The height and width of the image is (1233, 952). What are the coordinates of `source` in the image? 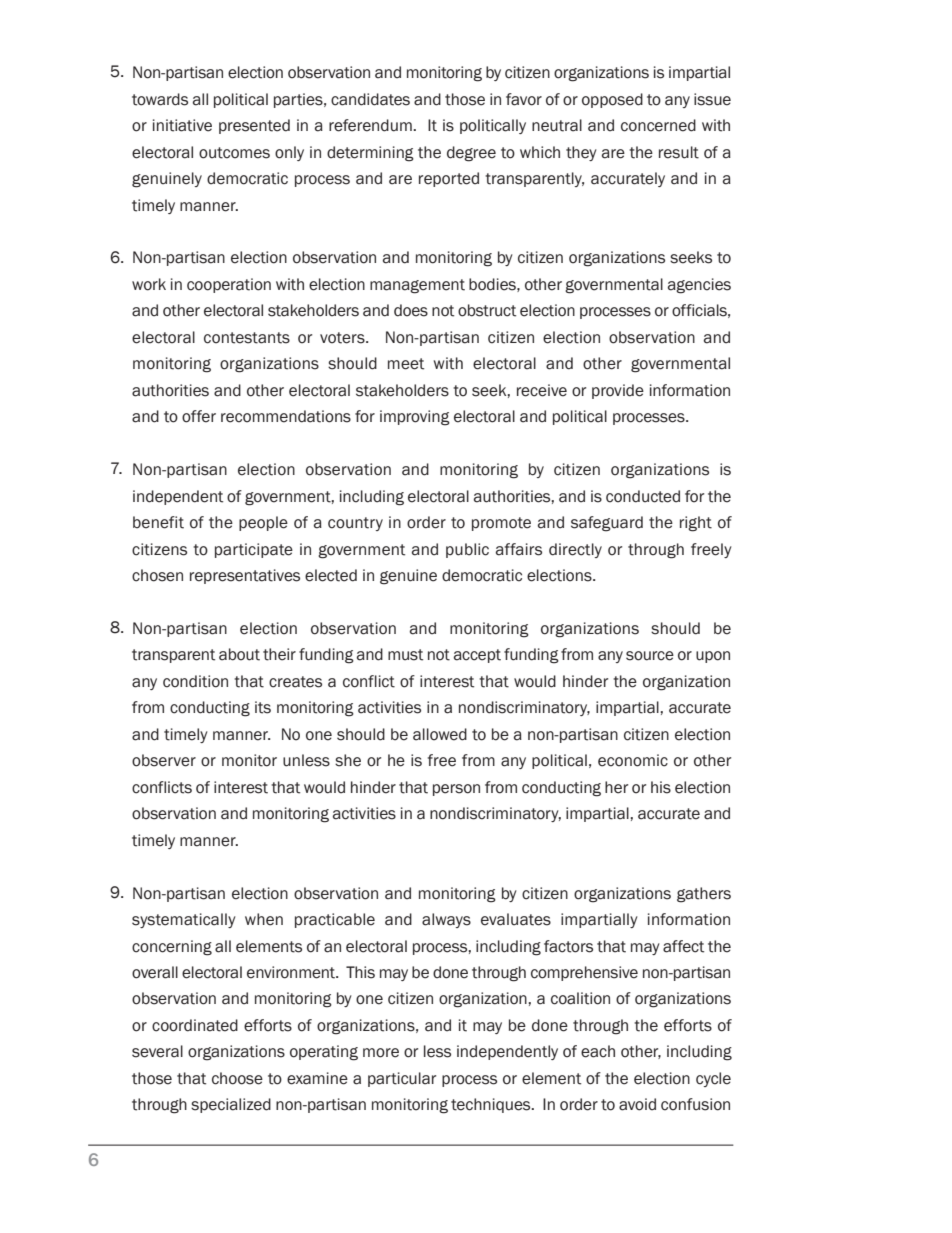 It's located at (650, 656).
